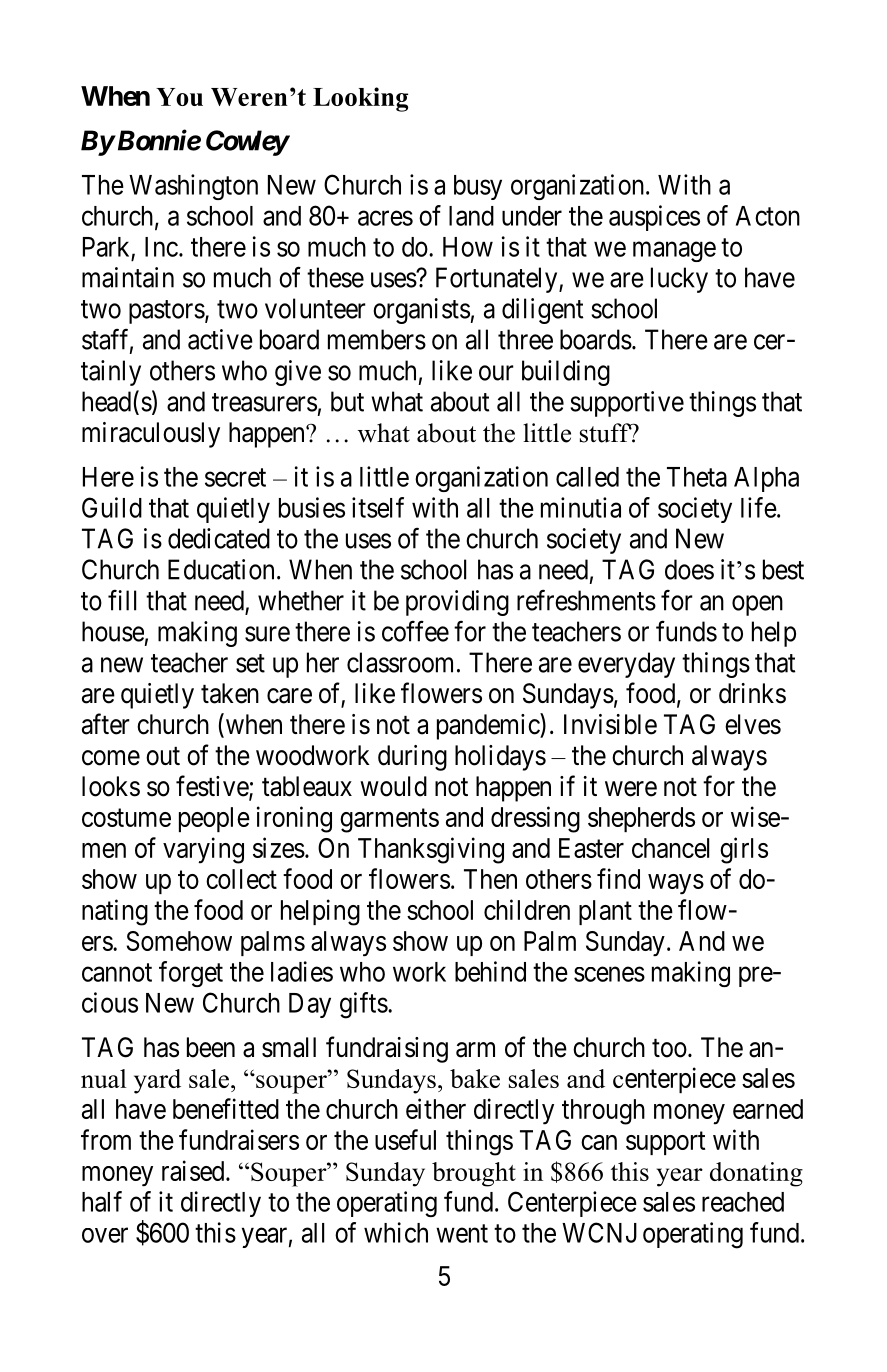  I want to click on during, so click(412, 758).
